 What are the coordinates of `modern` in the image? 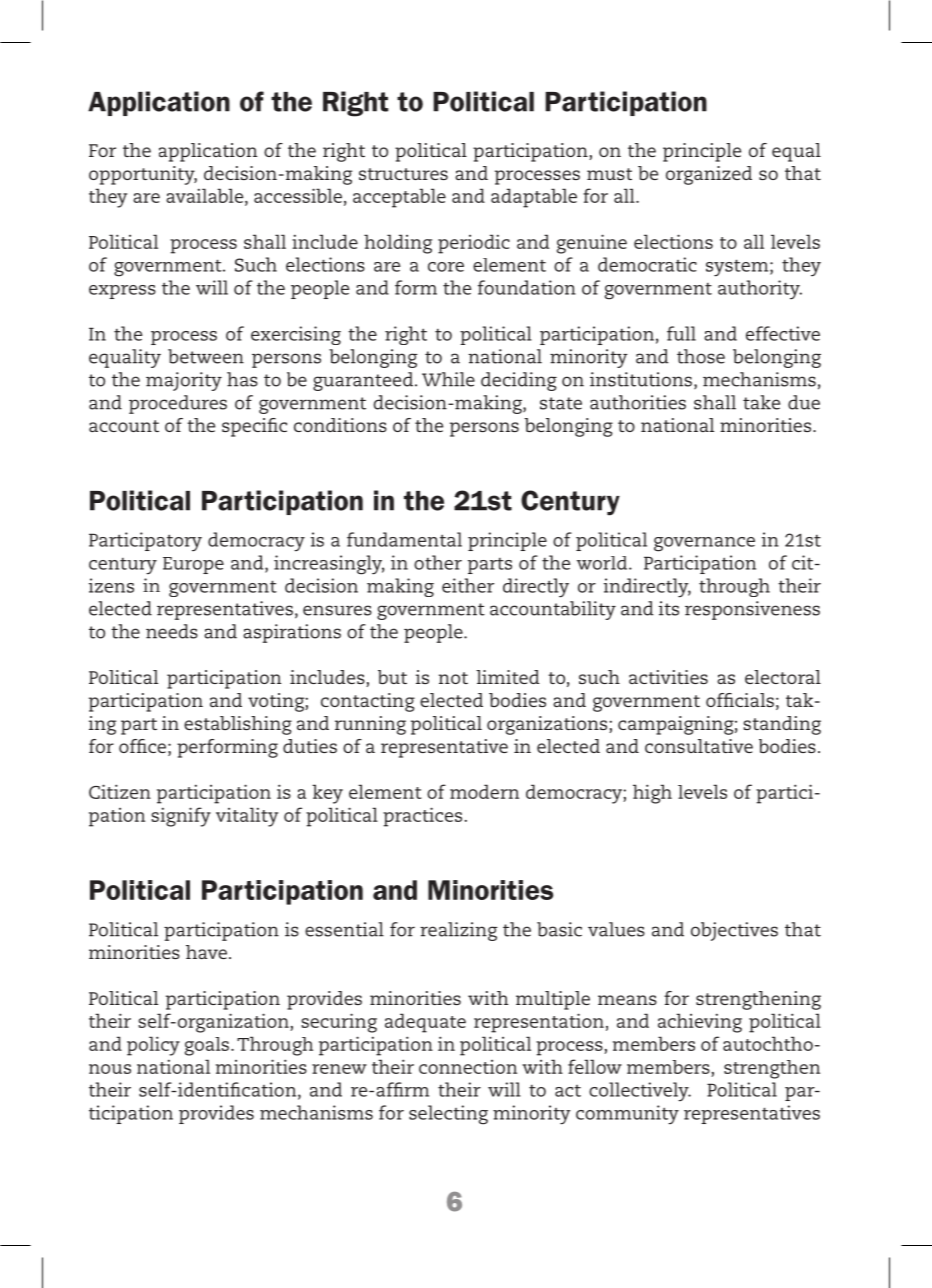 It's located at (484, 791).
